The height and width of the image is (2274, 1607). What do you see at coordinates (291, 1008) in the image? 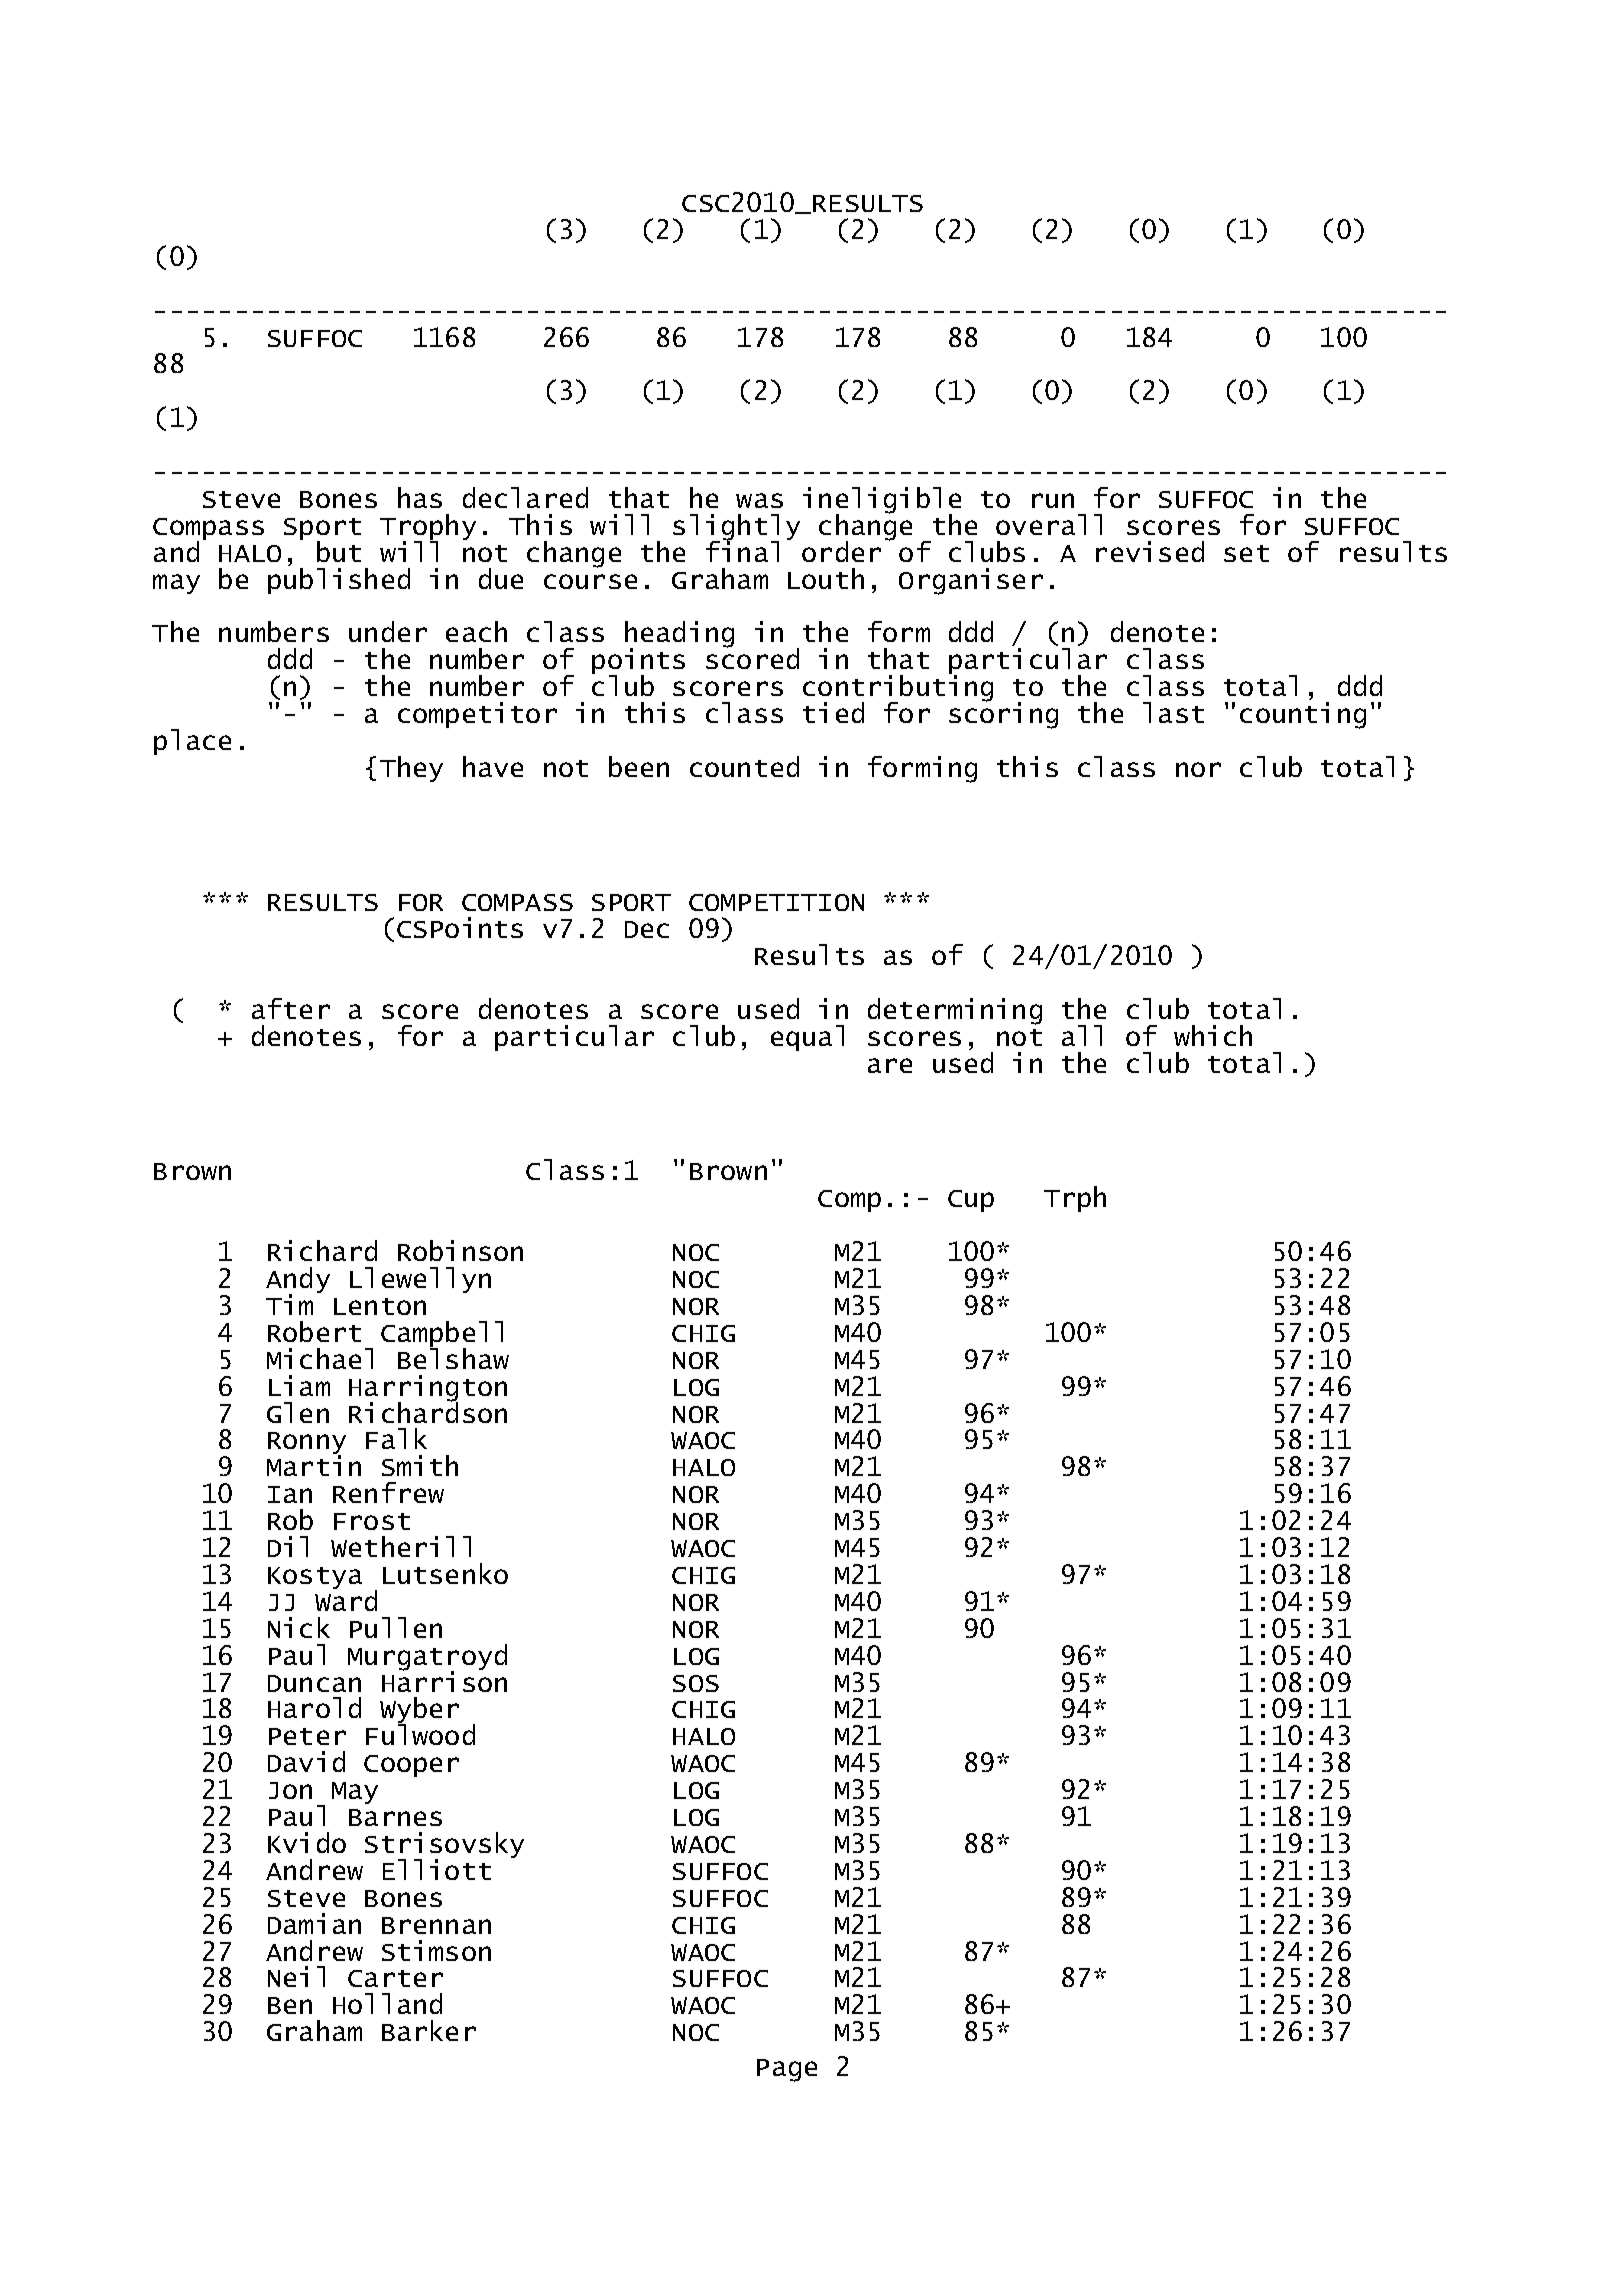
I see `after` at bounding box center [291, 1008].
